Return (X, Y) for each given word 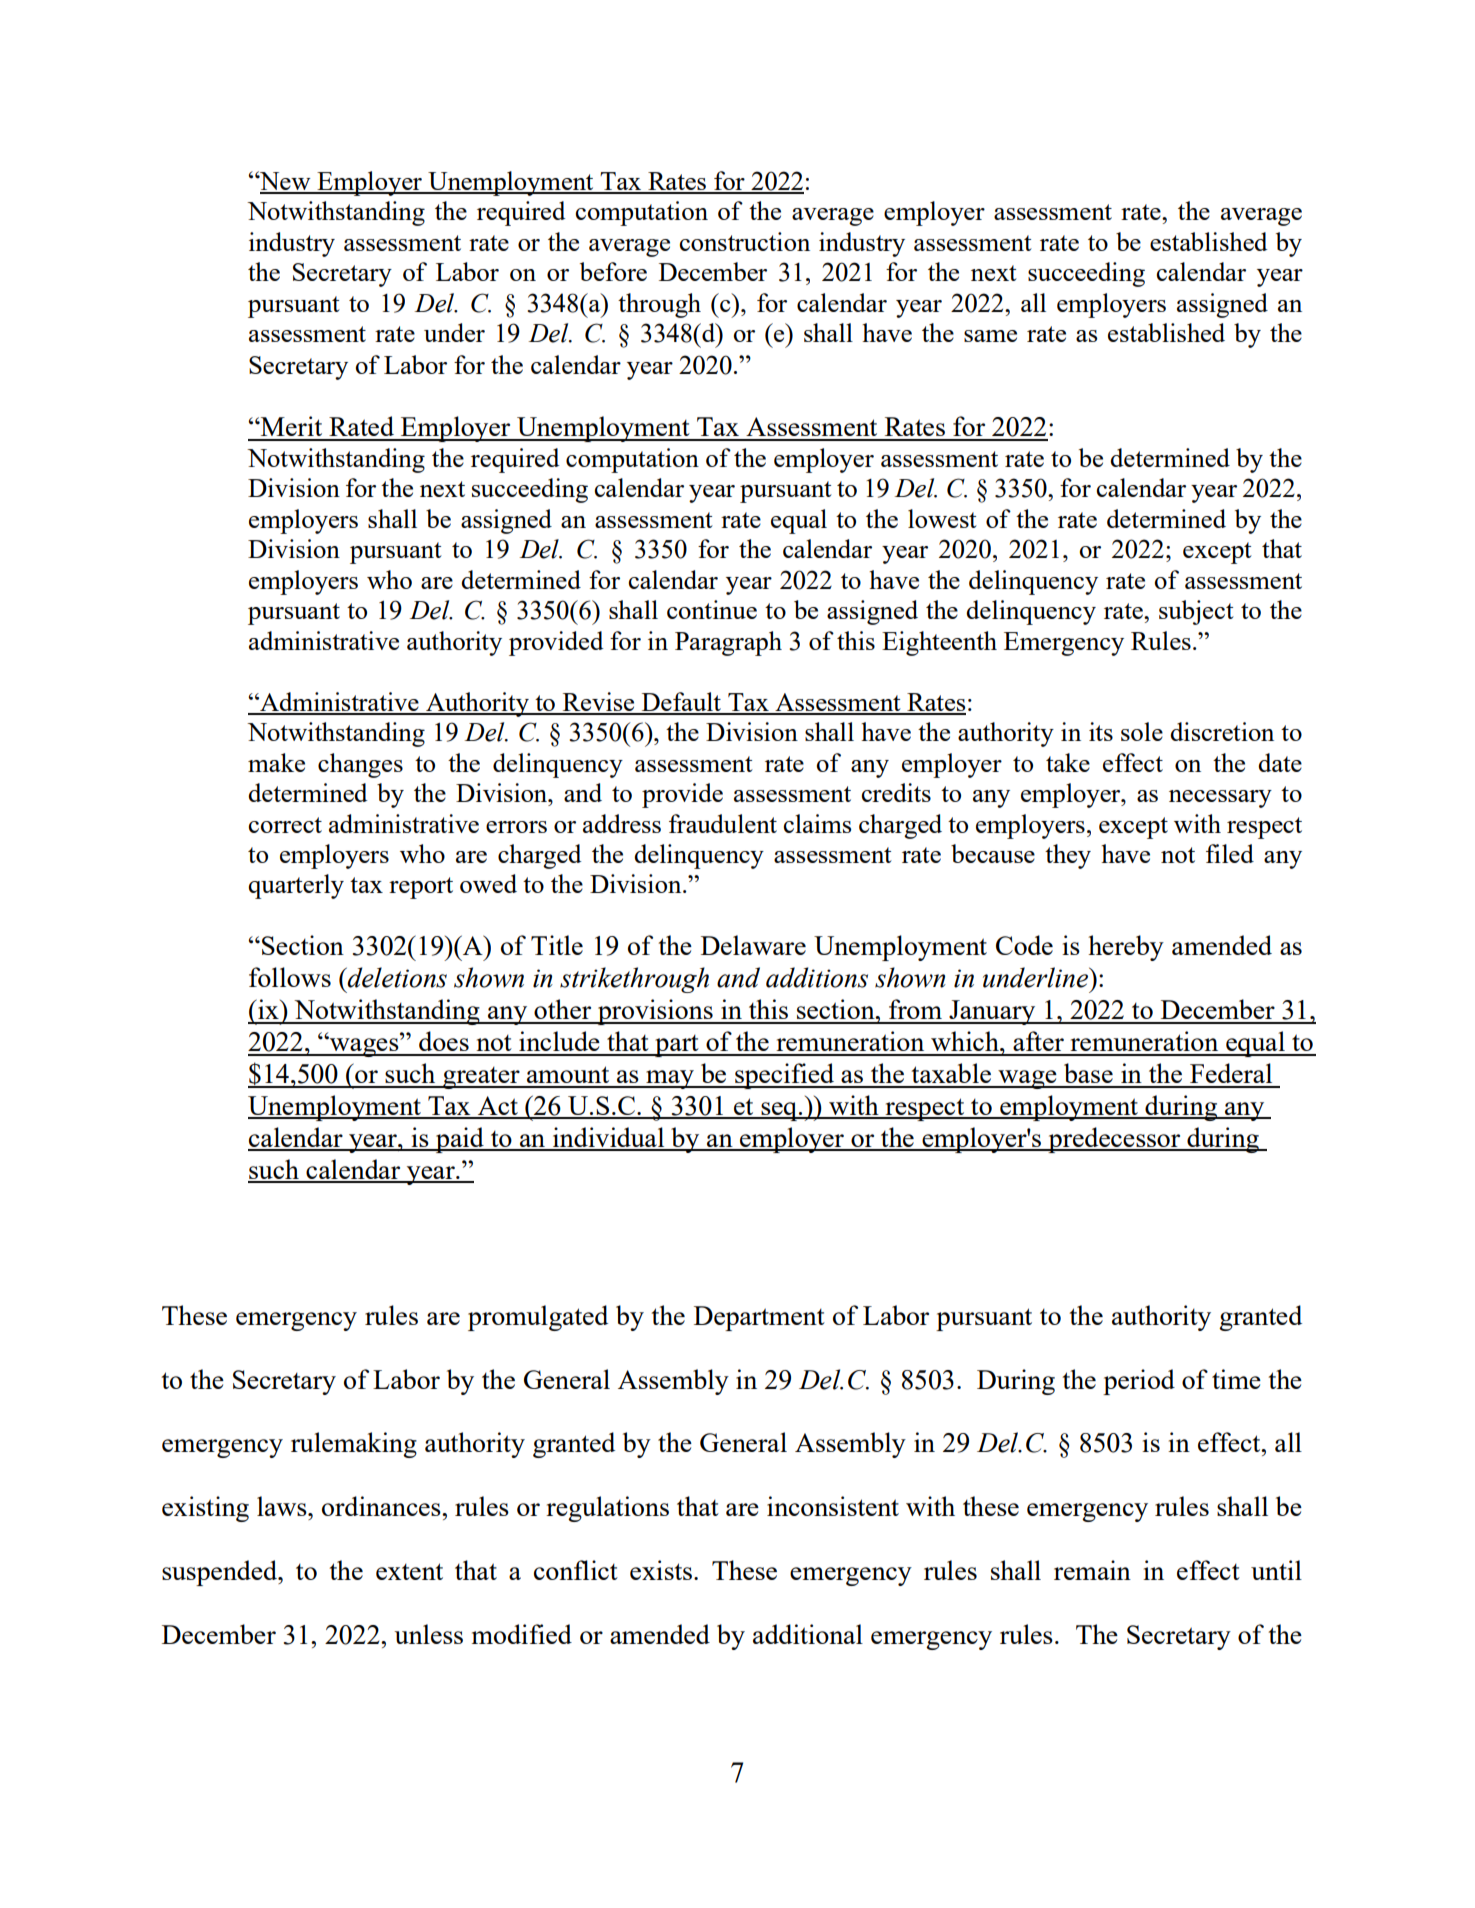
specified (785, 1076)
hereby (1126, 948)
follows (290, 977)
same (990, 336)
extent (409, 1571)
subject (1196, 612)
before (613, 271)
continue (712, 609)
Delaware (753, 945)
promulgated (538, 1318)
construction (745, 241)
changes (360, 765)
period (1139, 1382)
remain (1092, 1570)
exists (662, 1570)
